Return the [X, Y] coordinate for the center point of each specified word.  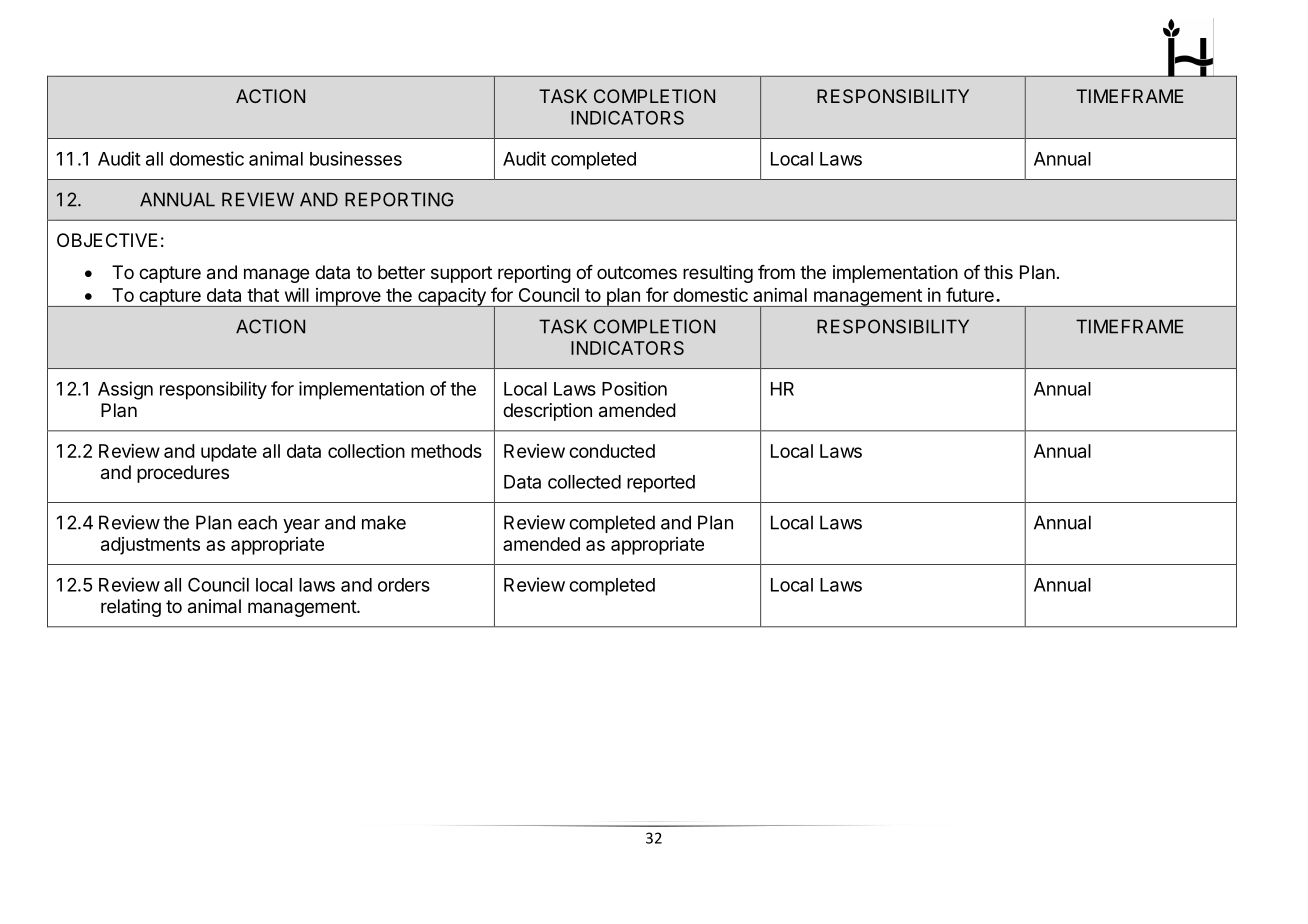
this [998, 272]
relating [131, 608]
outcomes [637, 272]
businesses [356, 158]
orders [404, 585]
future [970, 294]
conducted [612, 451]
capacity [452, 297]
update [229, 453]
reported [661, 484]
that [263, 295]
